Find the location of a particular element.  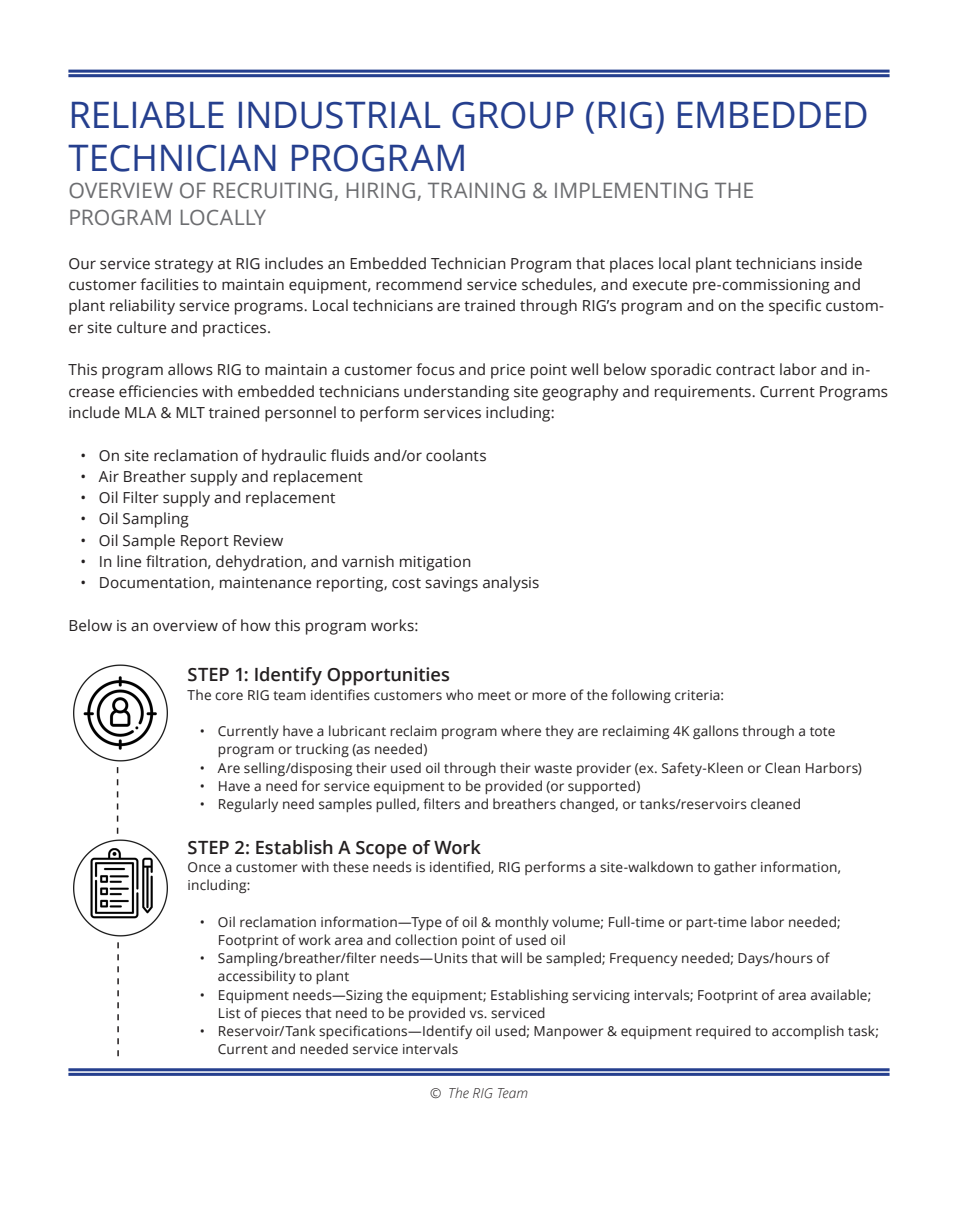

meet is located at coordinates (494, 696).
